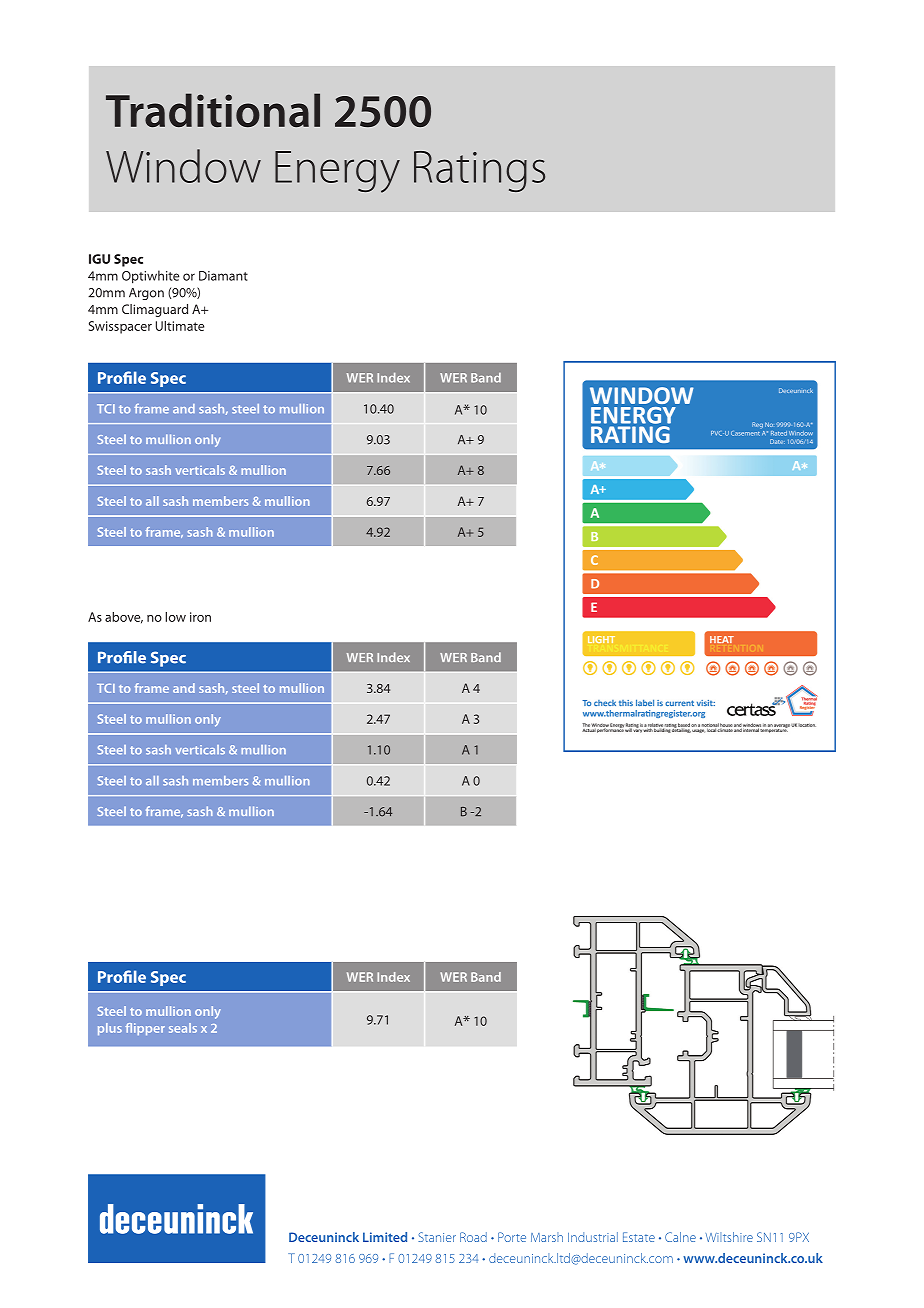  What do you see at coordinates (479, 171) in the image?
I see `Ratings` at bounding box center [479, 171].
